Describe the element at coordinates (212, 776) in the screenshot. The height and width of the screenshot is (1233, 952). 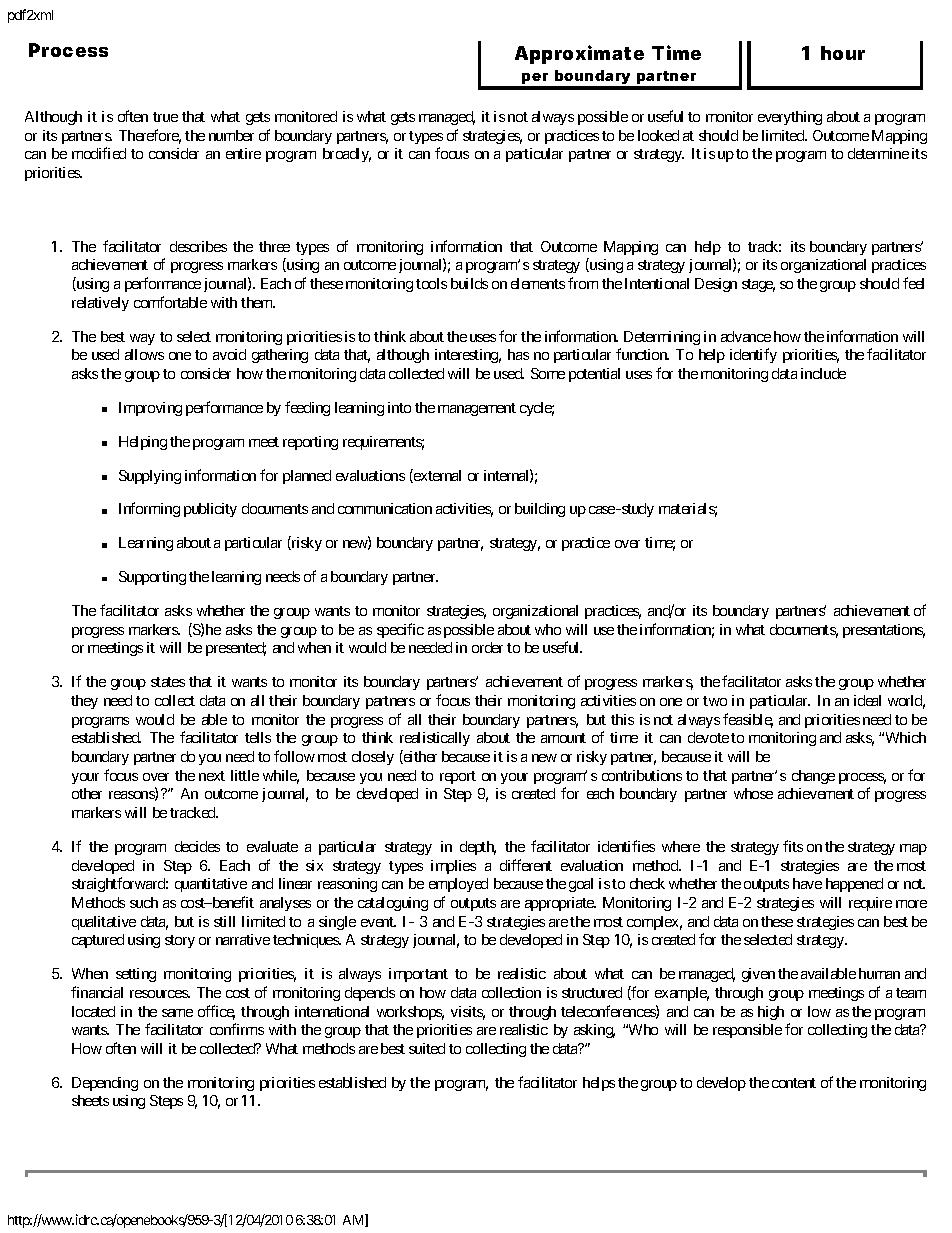
I see `next` at that location.
